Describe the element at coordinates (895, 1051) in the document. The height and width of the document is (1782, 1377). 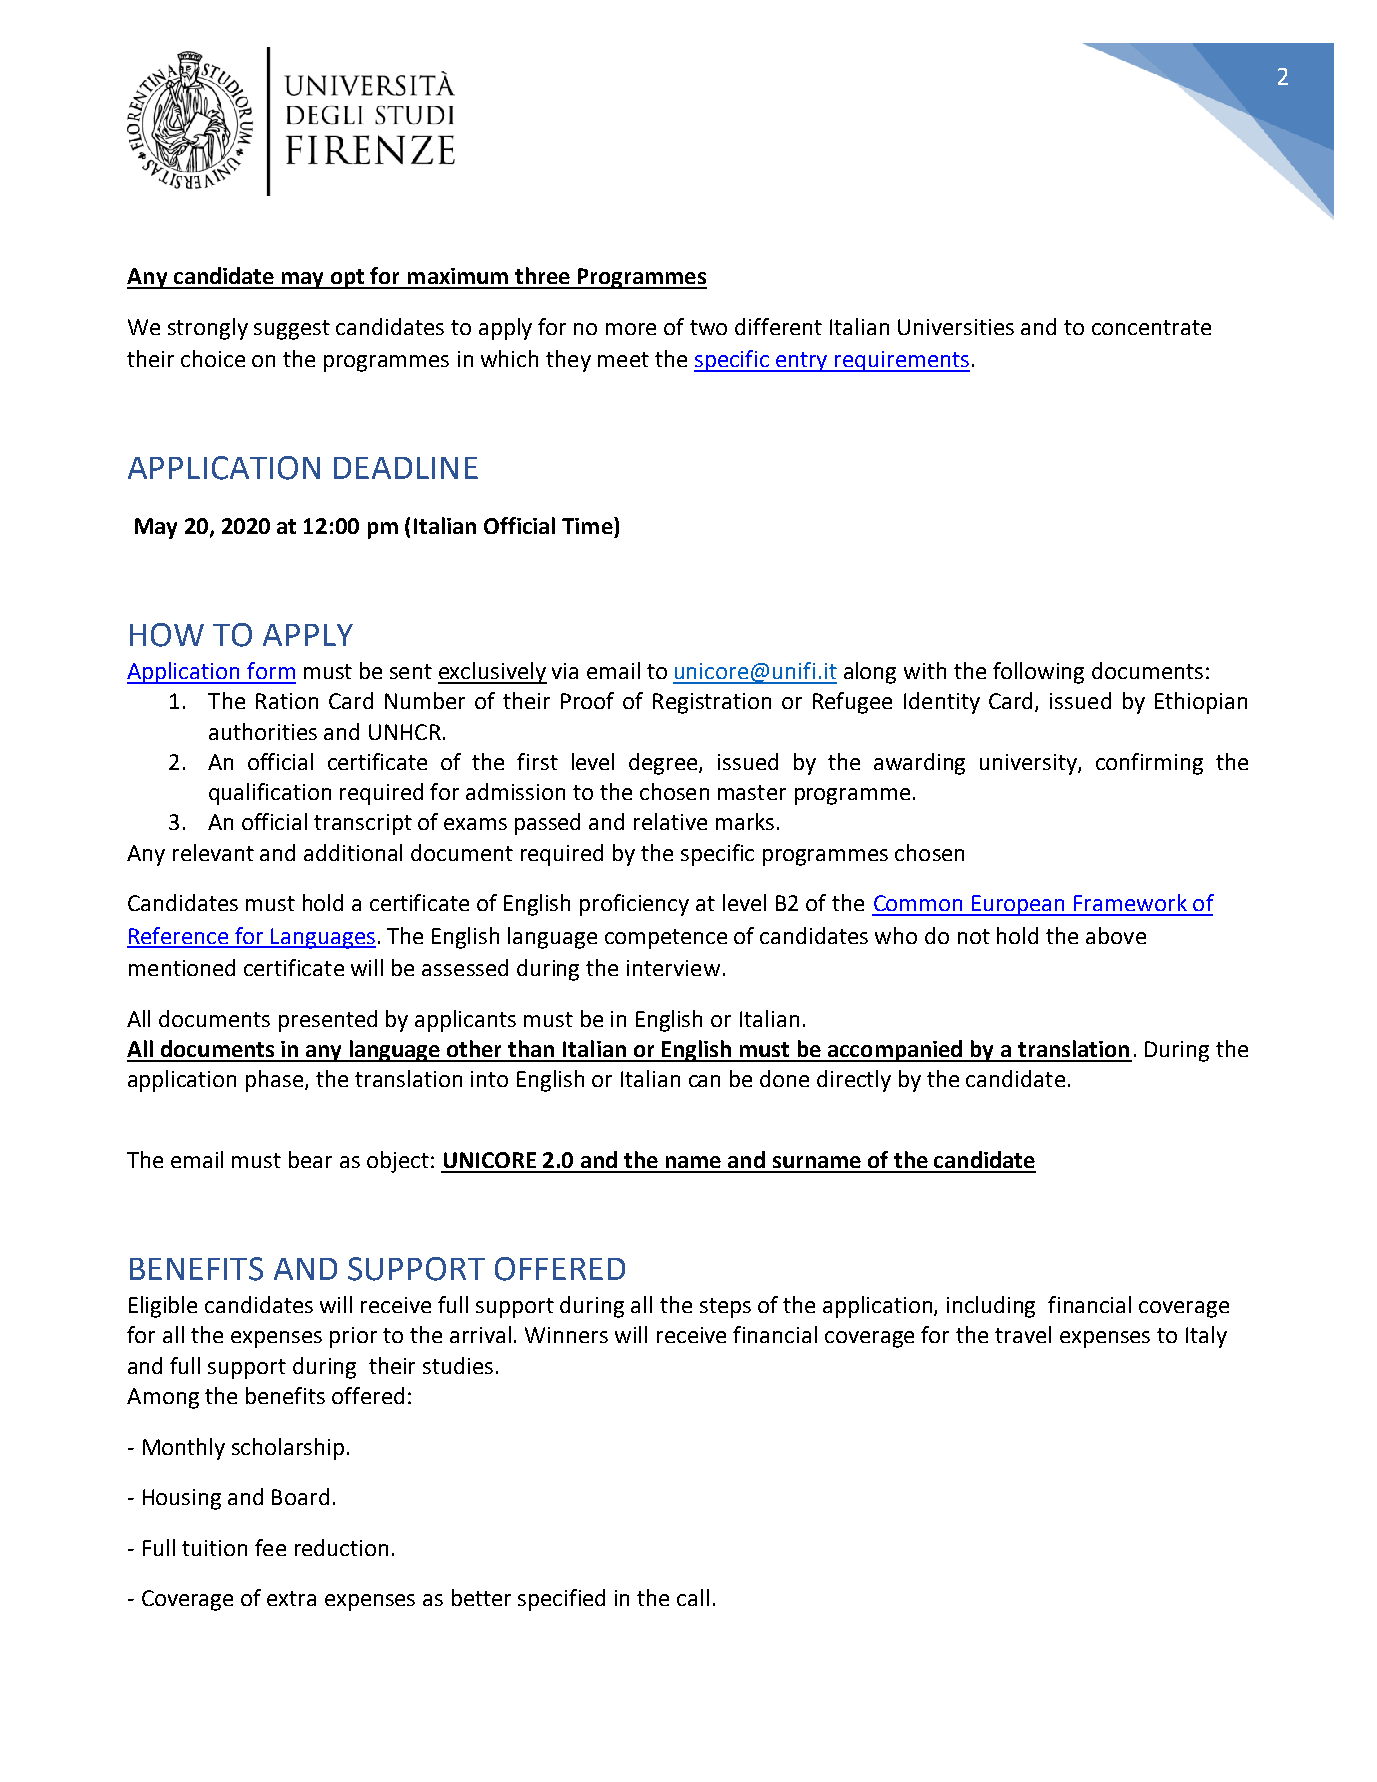
I see `accompanied` at that location.
